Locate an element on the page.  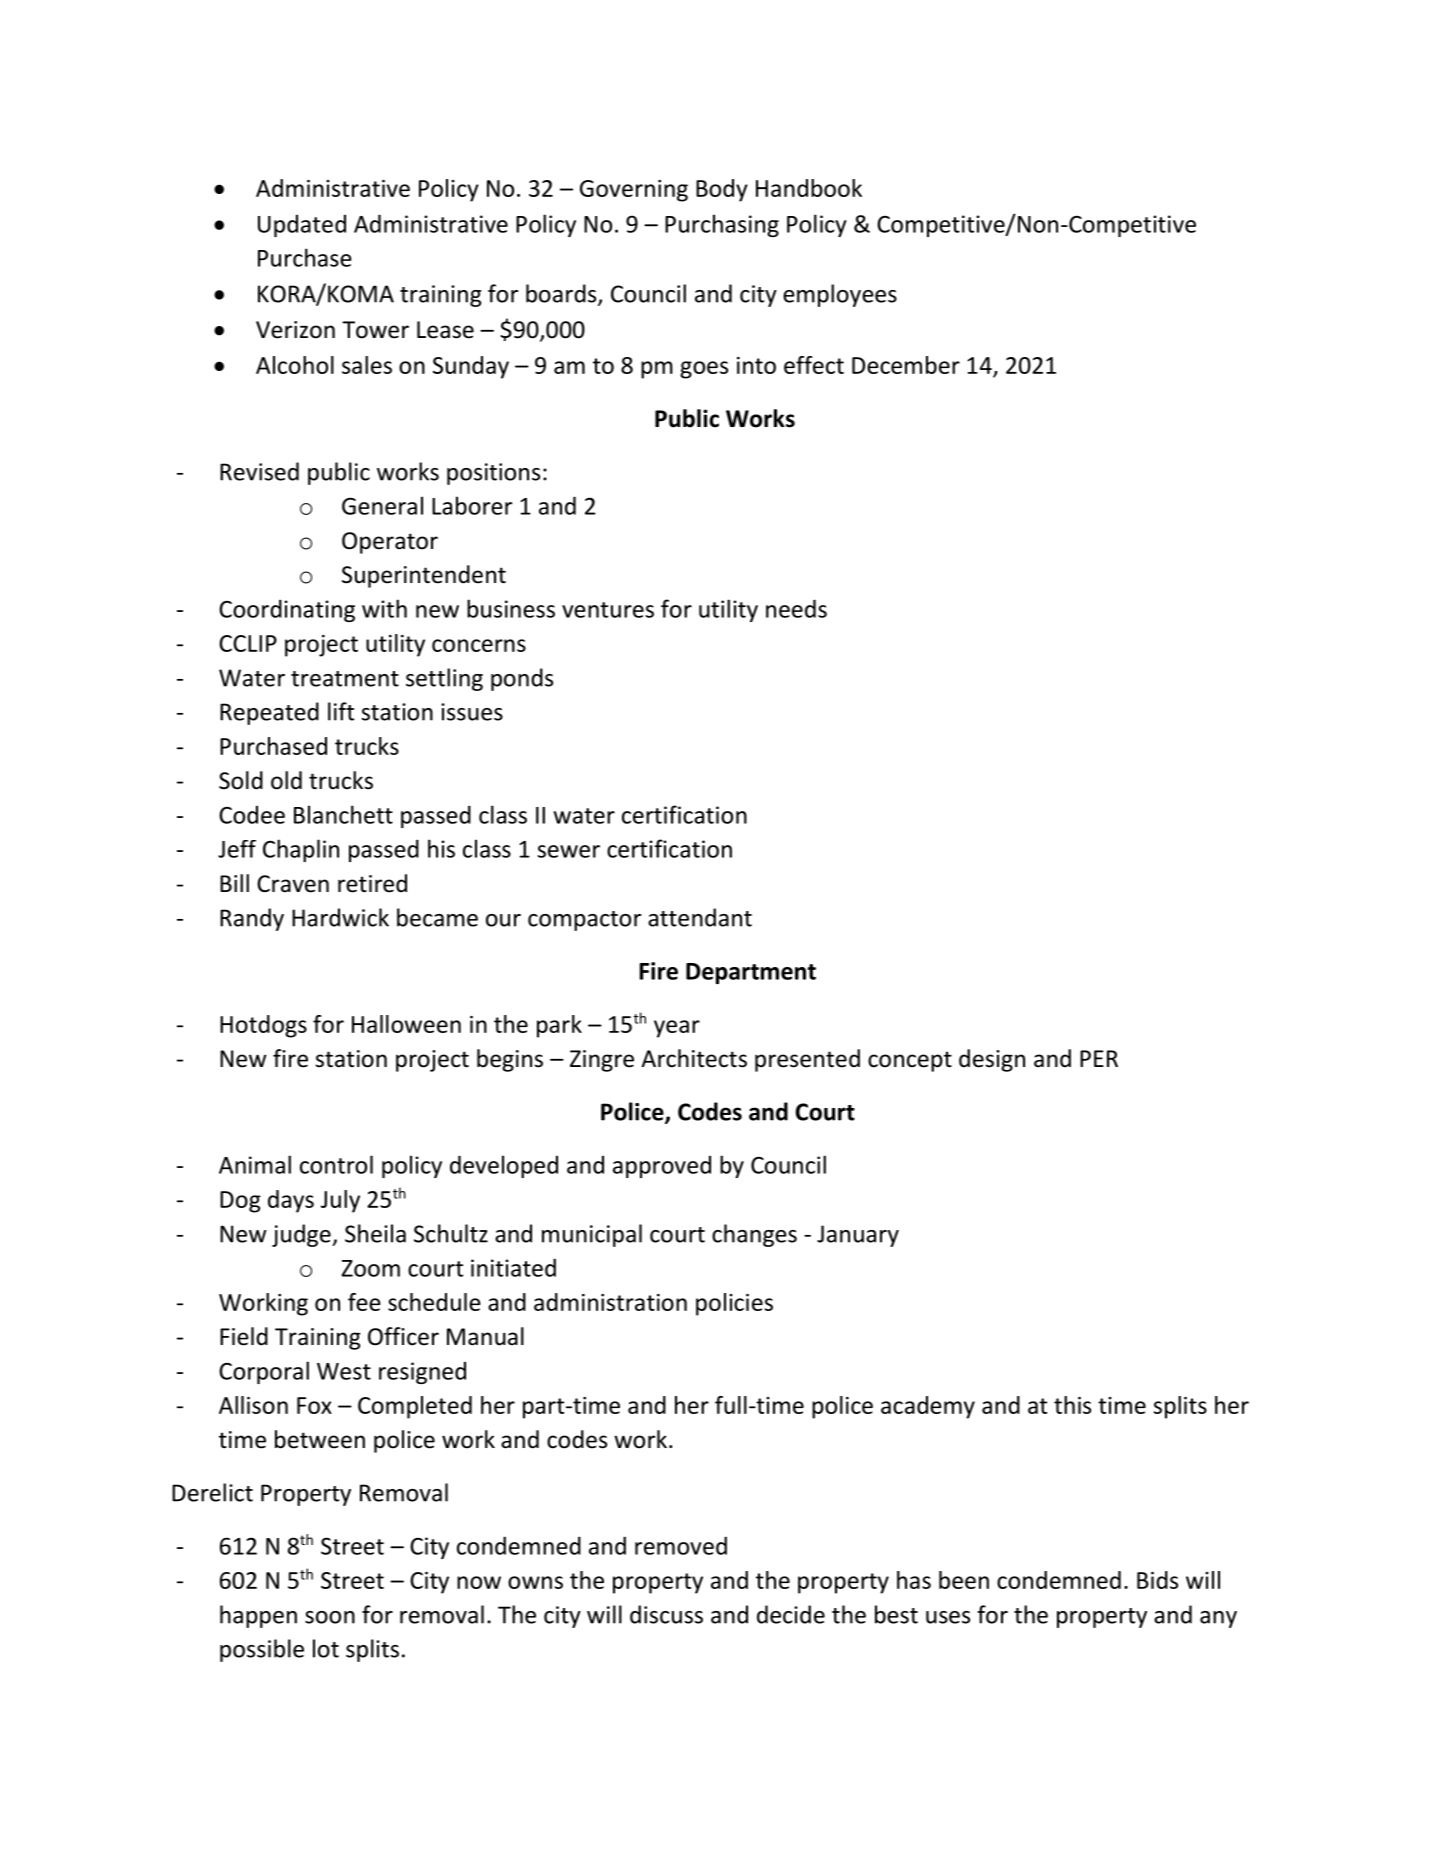
attendant is located at coordinates (700, 917).
